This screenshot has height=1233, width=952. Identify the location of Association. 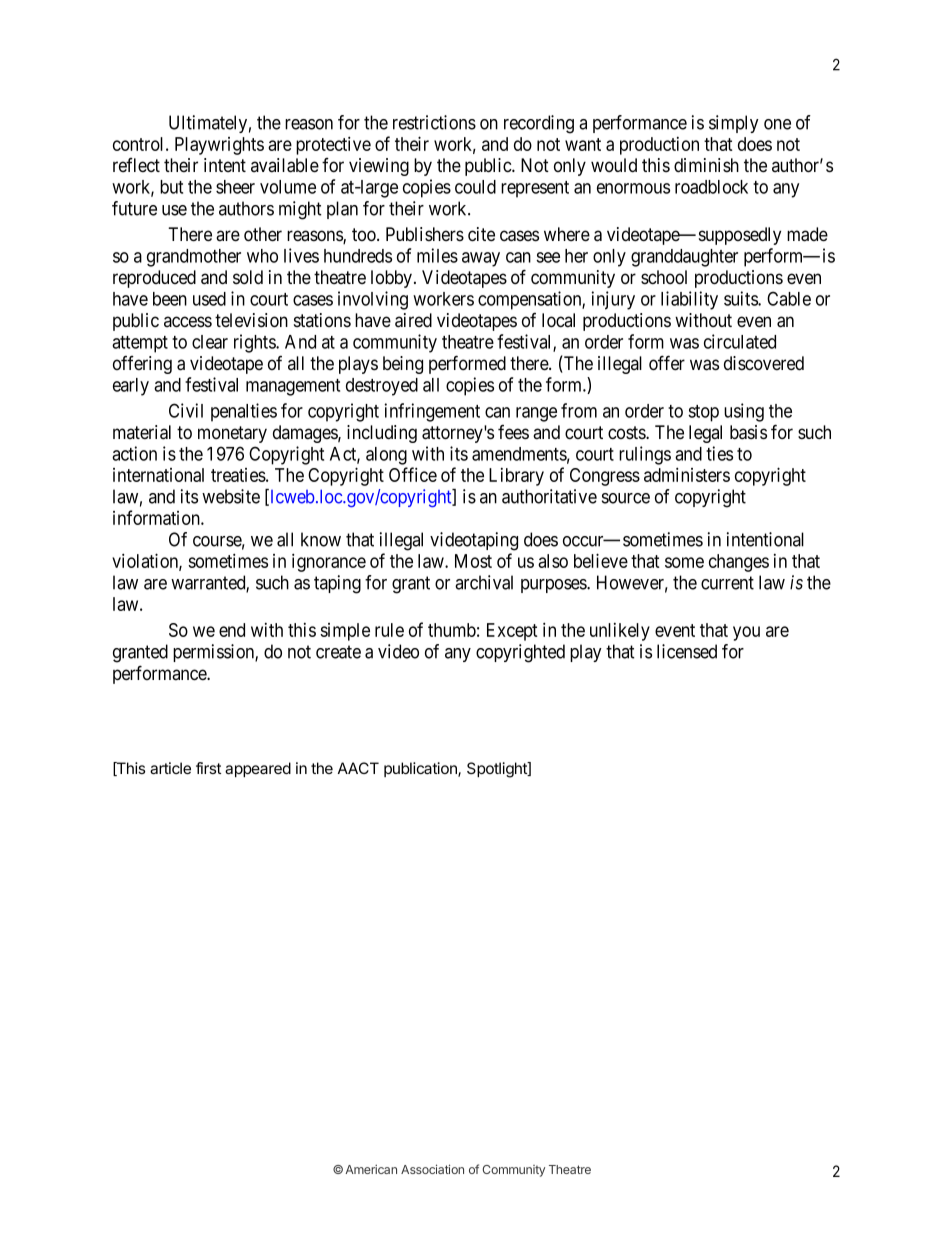
(432, 1169).
